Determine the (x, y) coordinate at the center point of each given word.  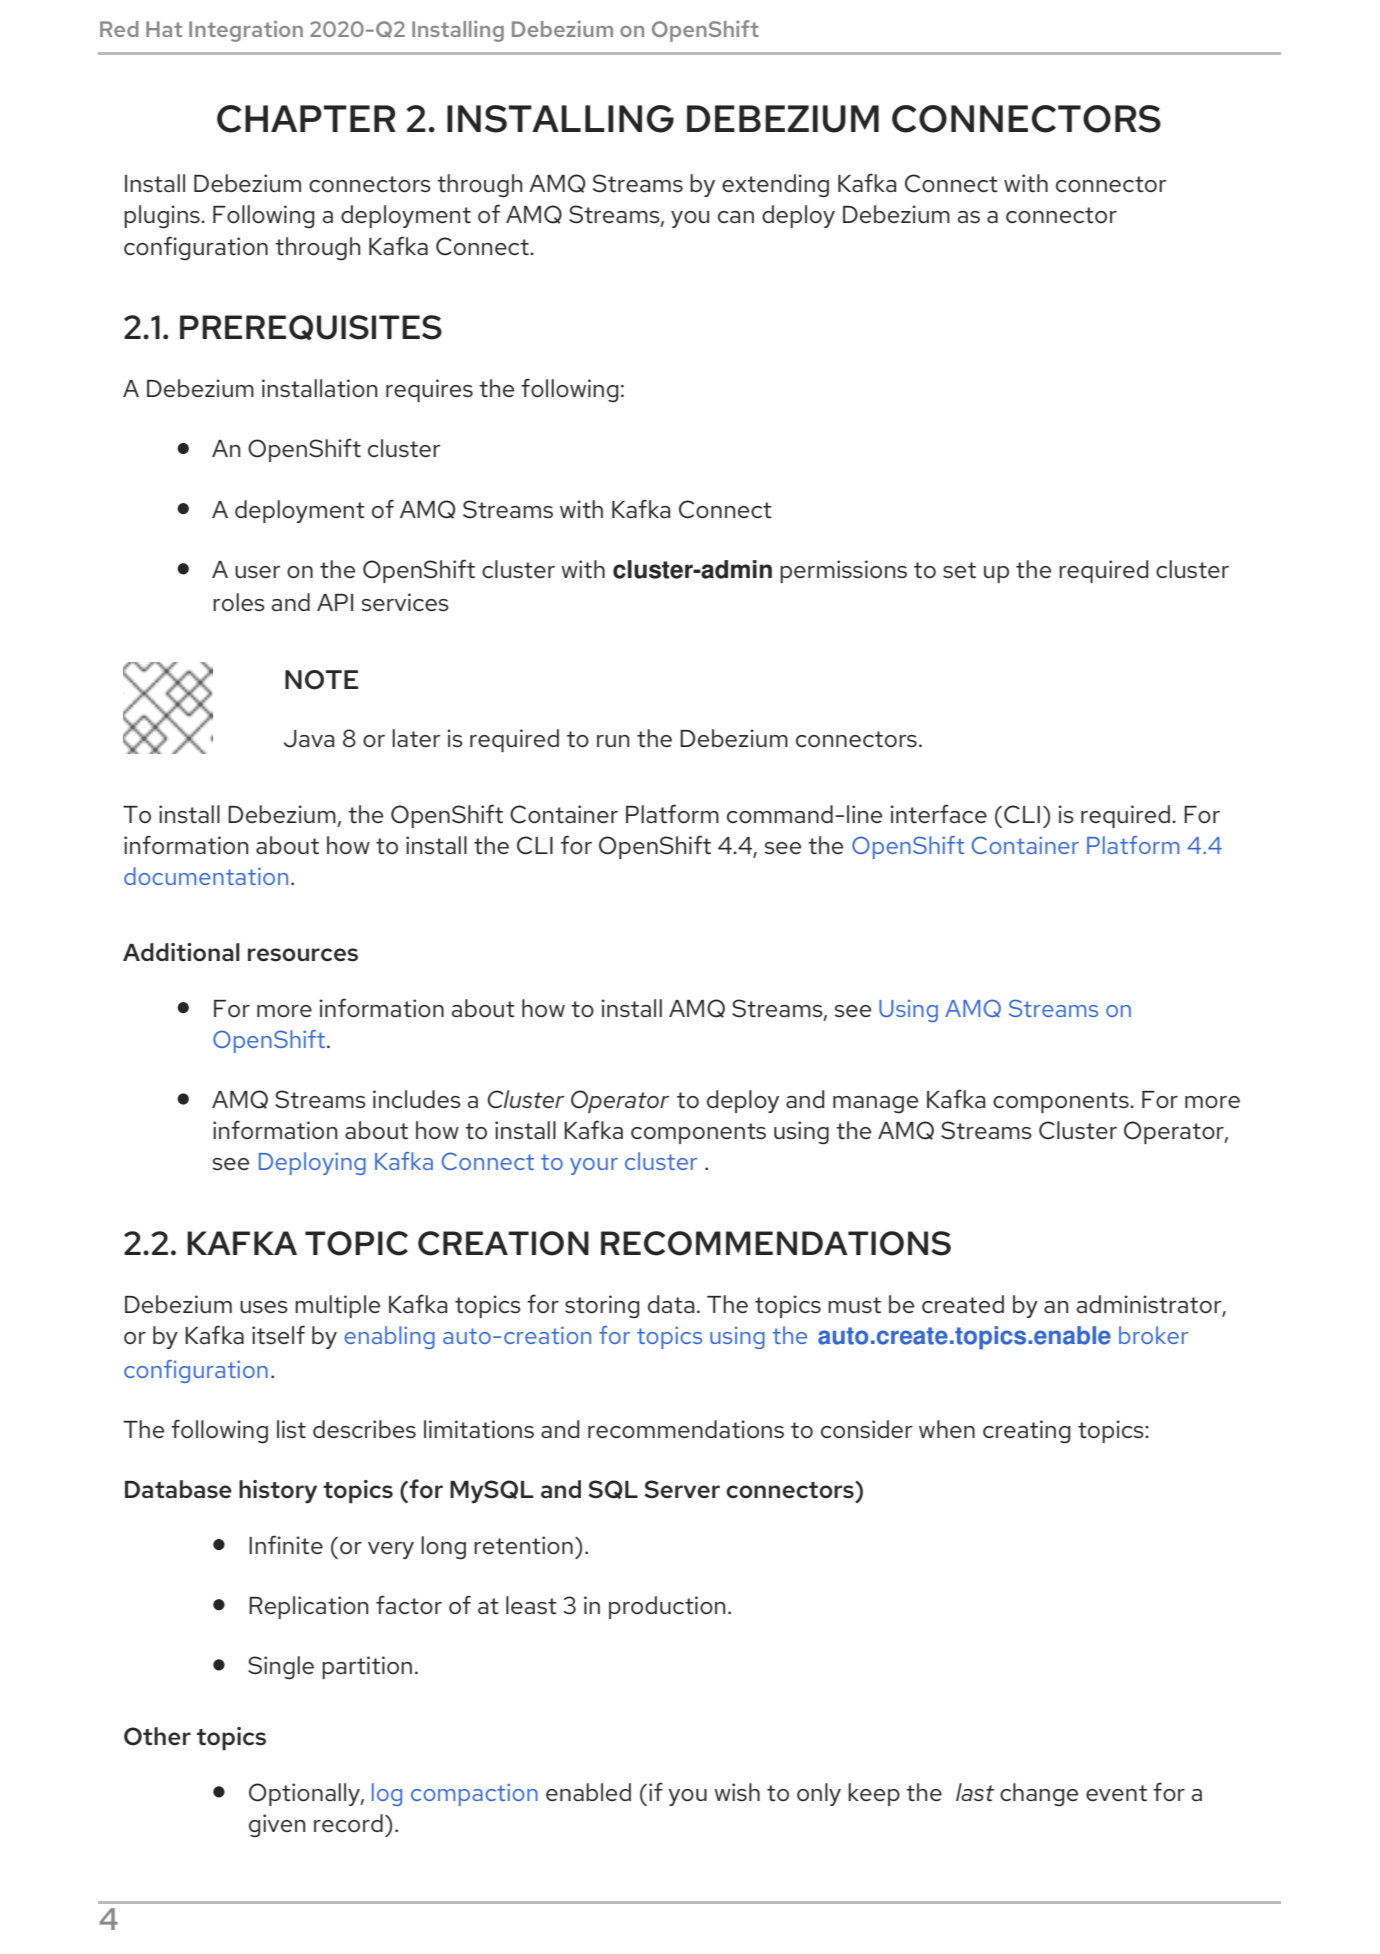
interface (938, 814)
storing (602, 1306)
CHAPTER (306, 119)
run (613, 741)
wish (737, 1792)
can (736, 217)
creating (1026, 1431)
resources (303, 955)
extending (775, 186)
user (257, 572)
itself (278, 1335)
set (959, 570)
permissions (843, 571)
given (277, 1825)
